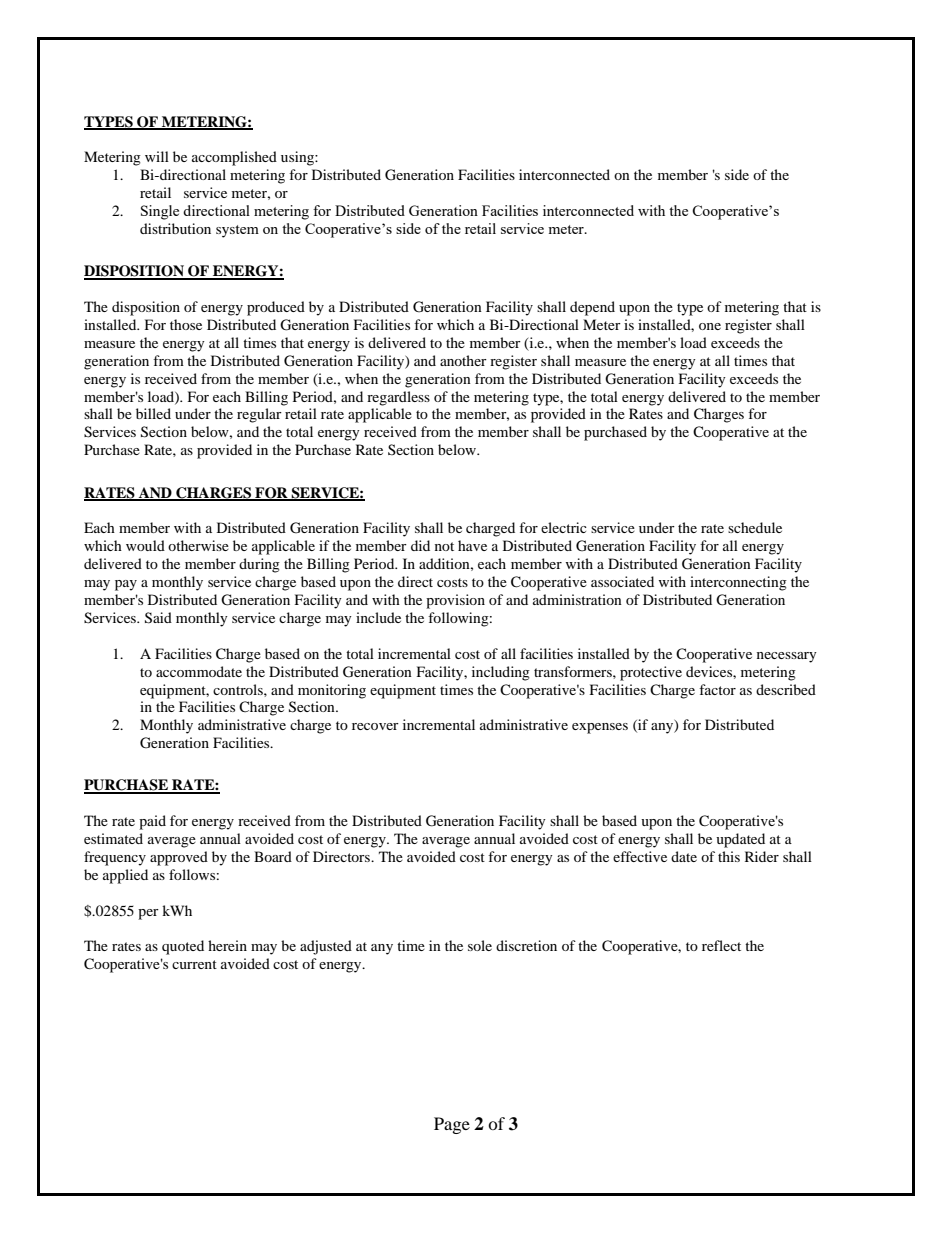 Image resolution: width=952 pixels, height=1233 pixels. Describe the element at coordinates (234, 158) in the screenshot. I see `accomplished` at that location.
